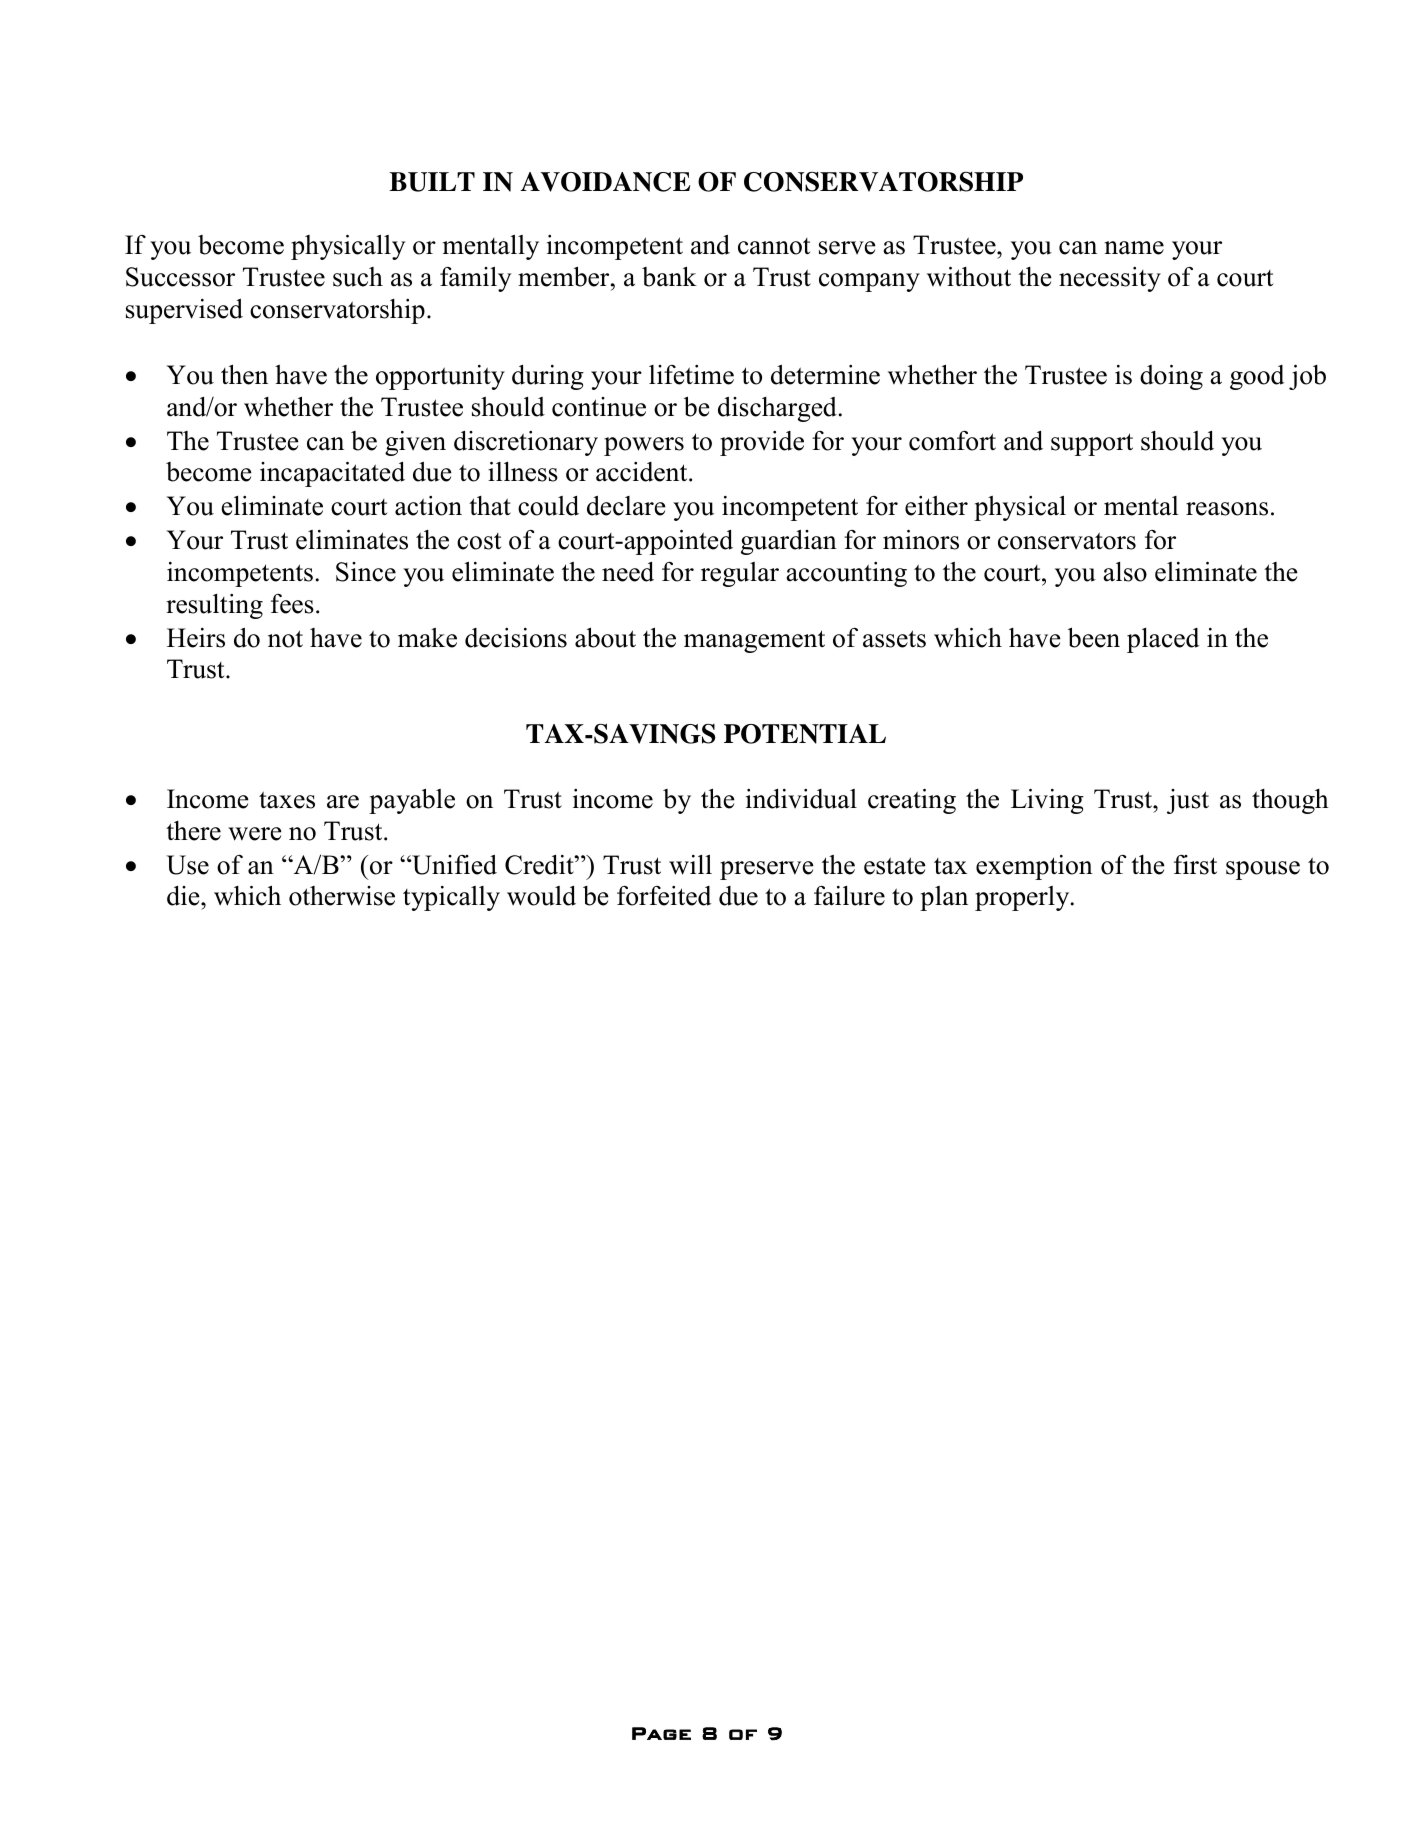 This page has height=1828, width=1413. What do you see at coordinates (1023, 898) in the page?
I see `properly` at bounding box center [1023, 898].
